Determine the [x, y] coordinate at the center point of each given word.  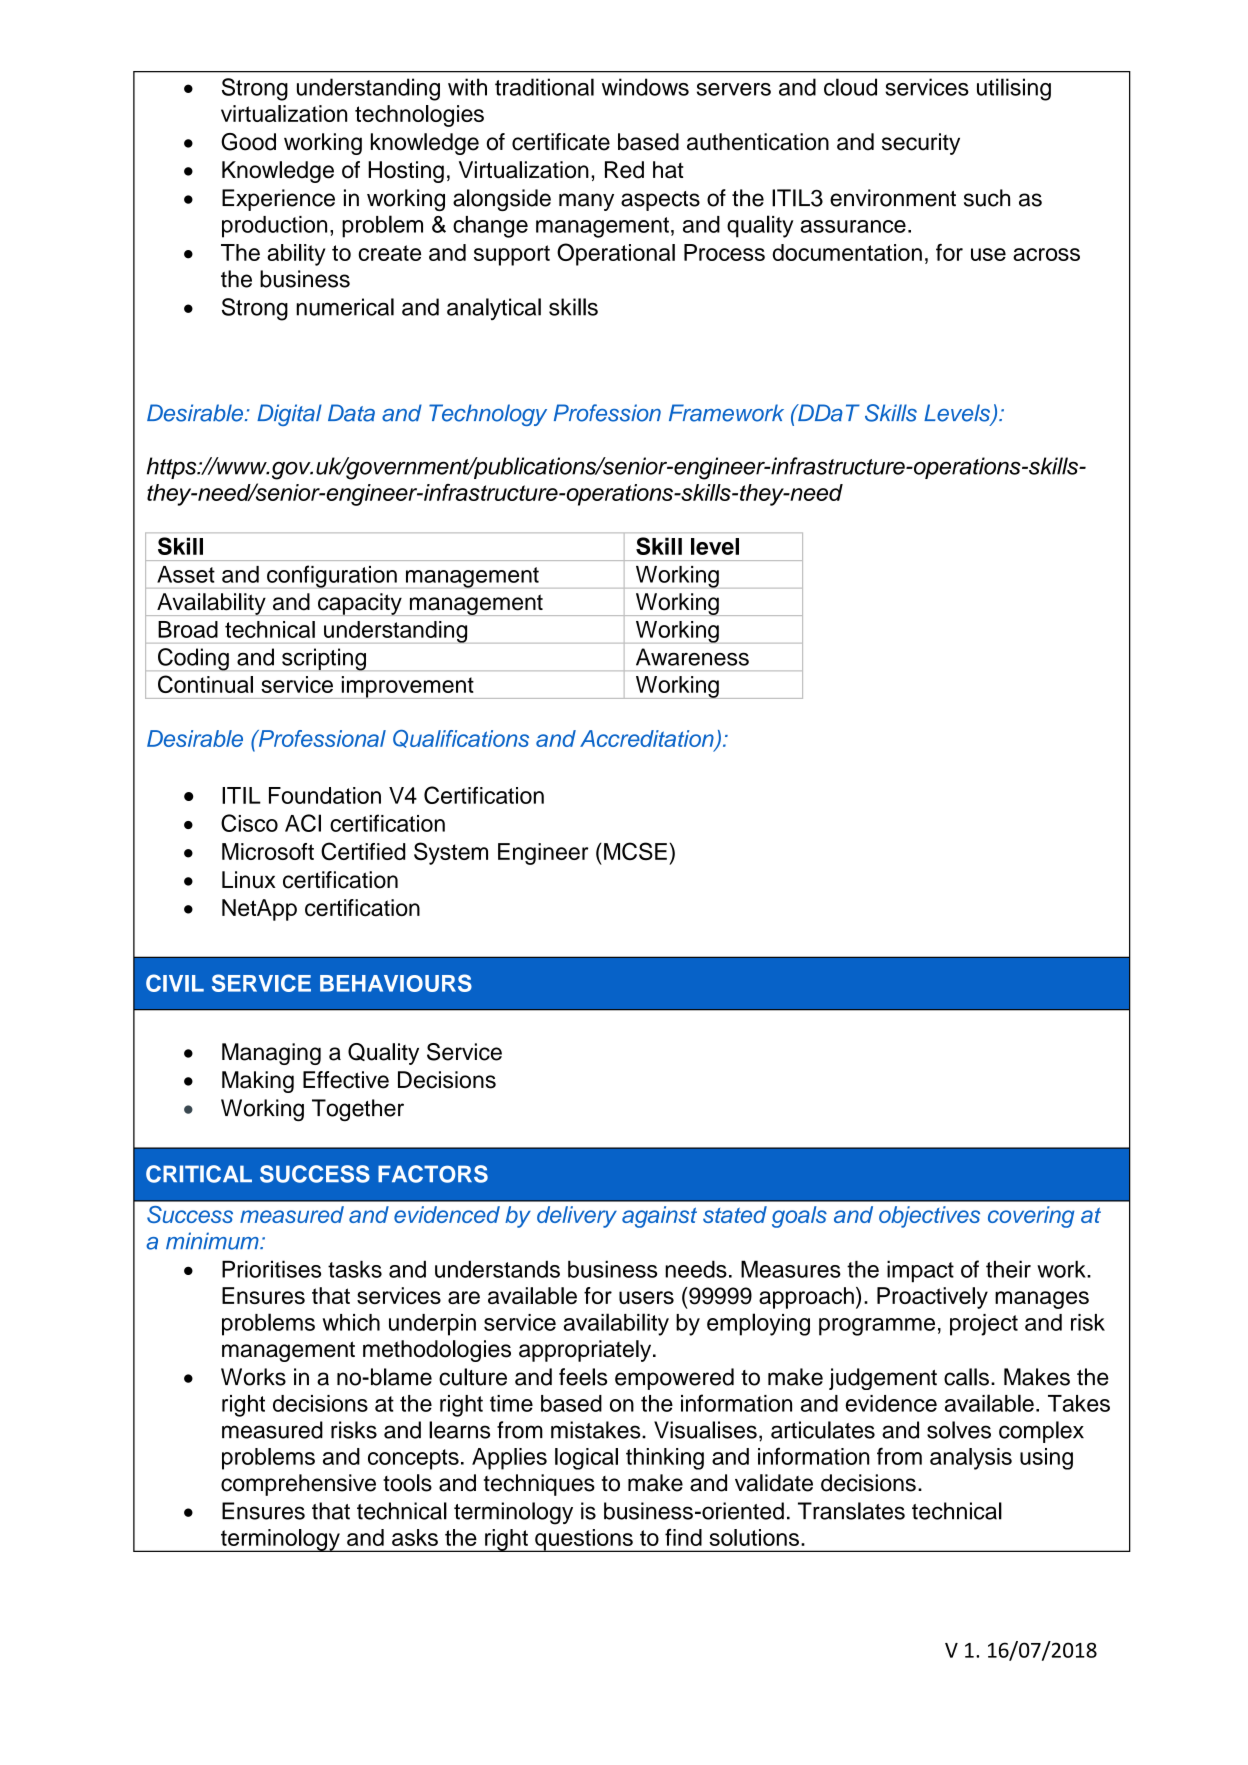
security [921, 144]
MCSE [635, 851]
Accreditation [648, 740]
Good [248, 142]
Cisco [249, 823]
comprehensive [298, 1485]
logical [586, 1459]
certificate [561, 142]
